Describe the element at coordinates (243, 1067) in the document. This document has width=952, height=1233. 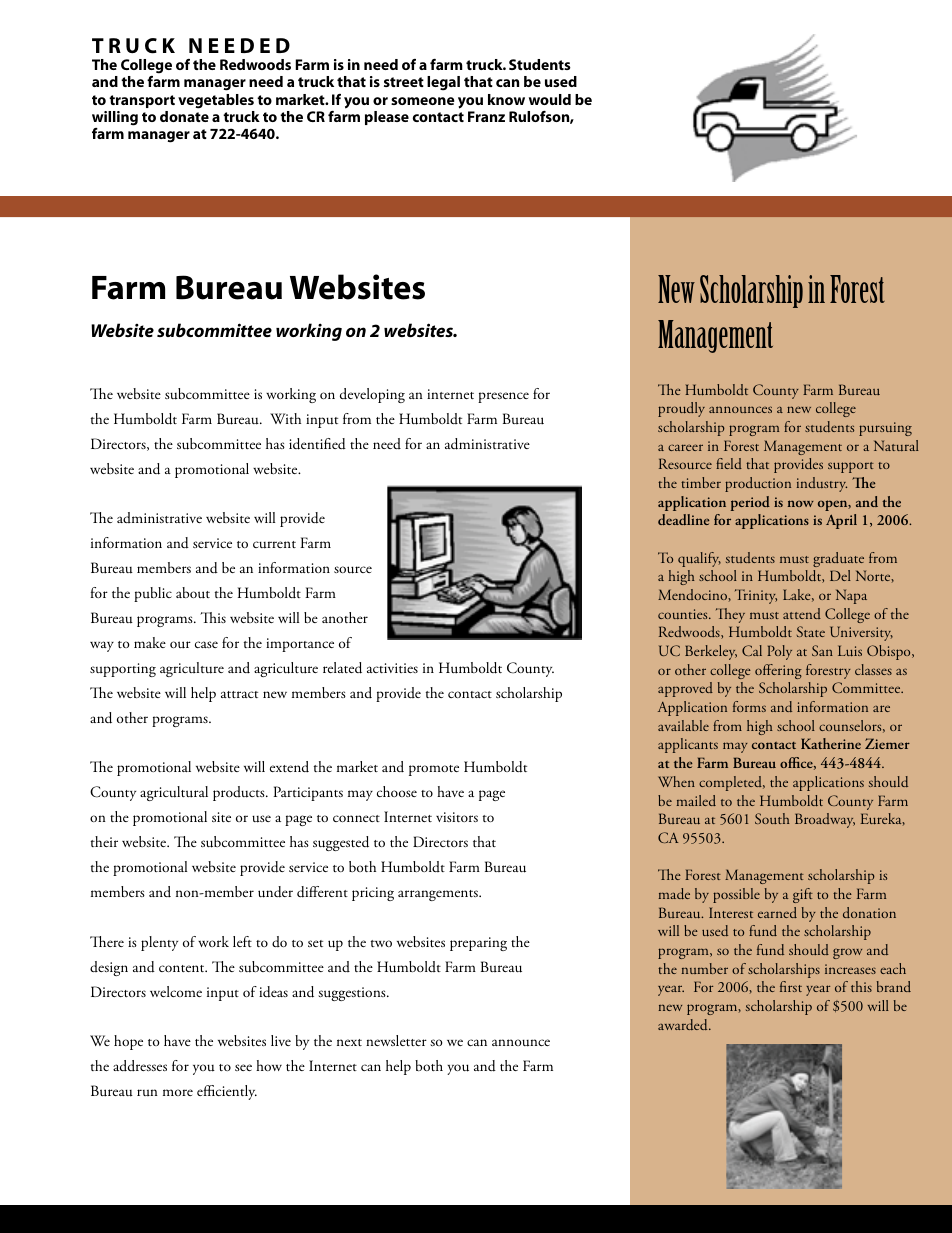
I see `see` at that location.
